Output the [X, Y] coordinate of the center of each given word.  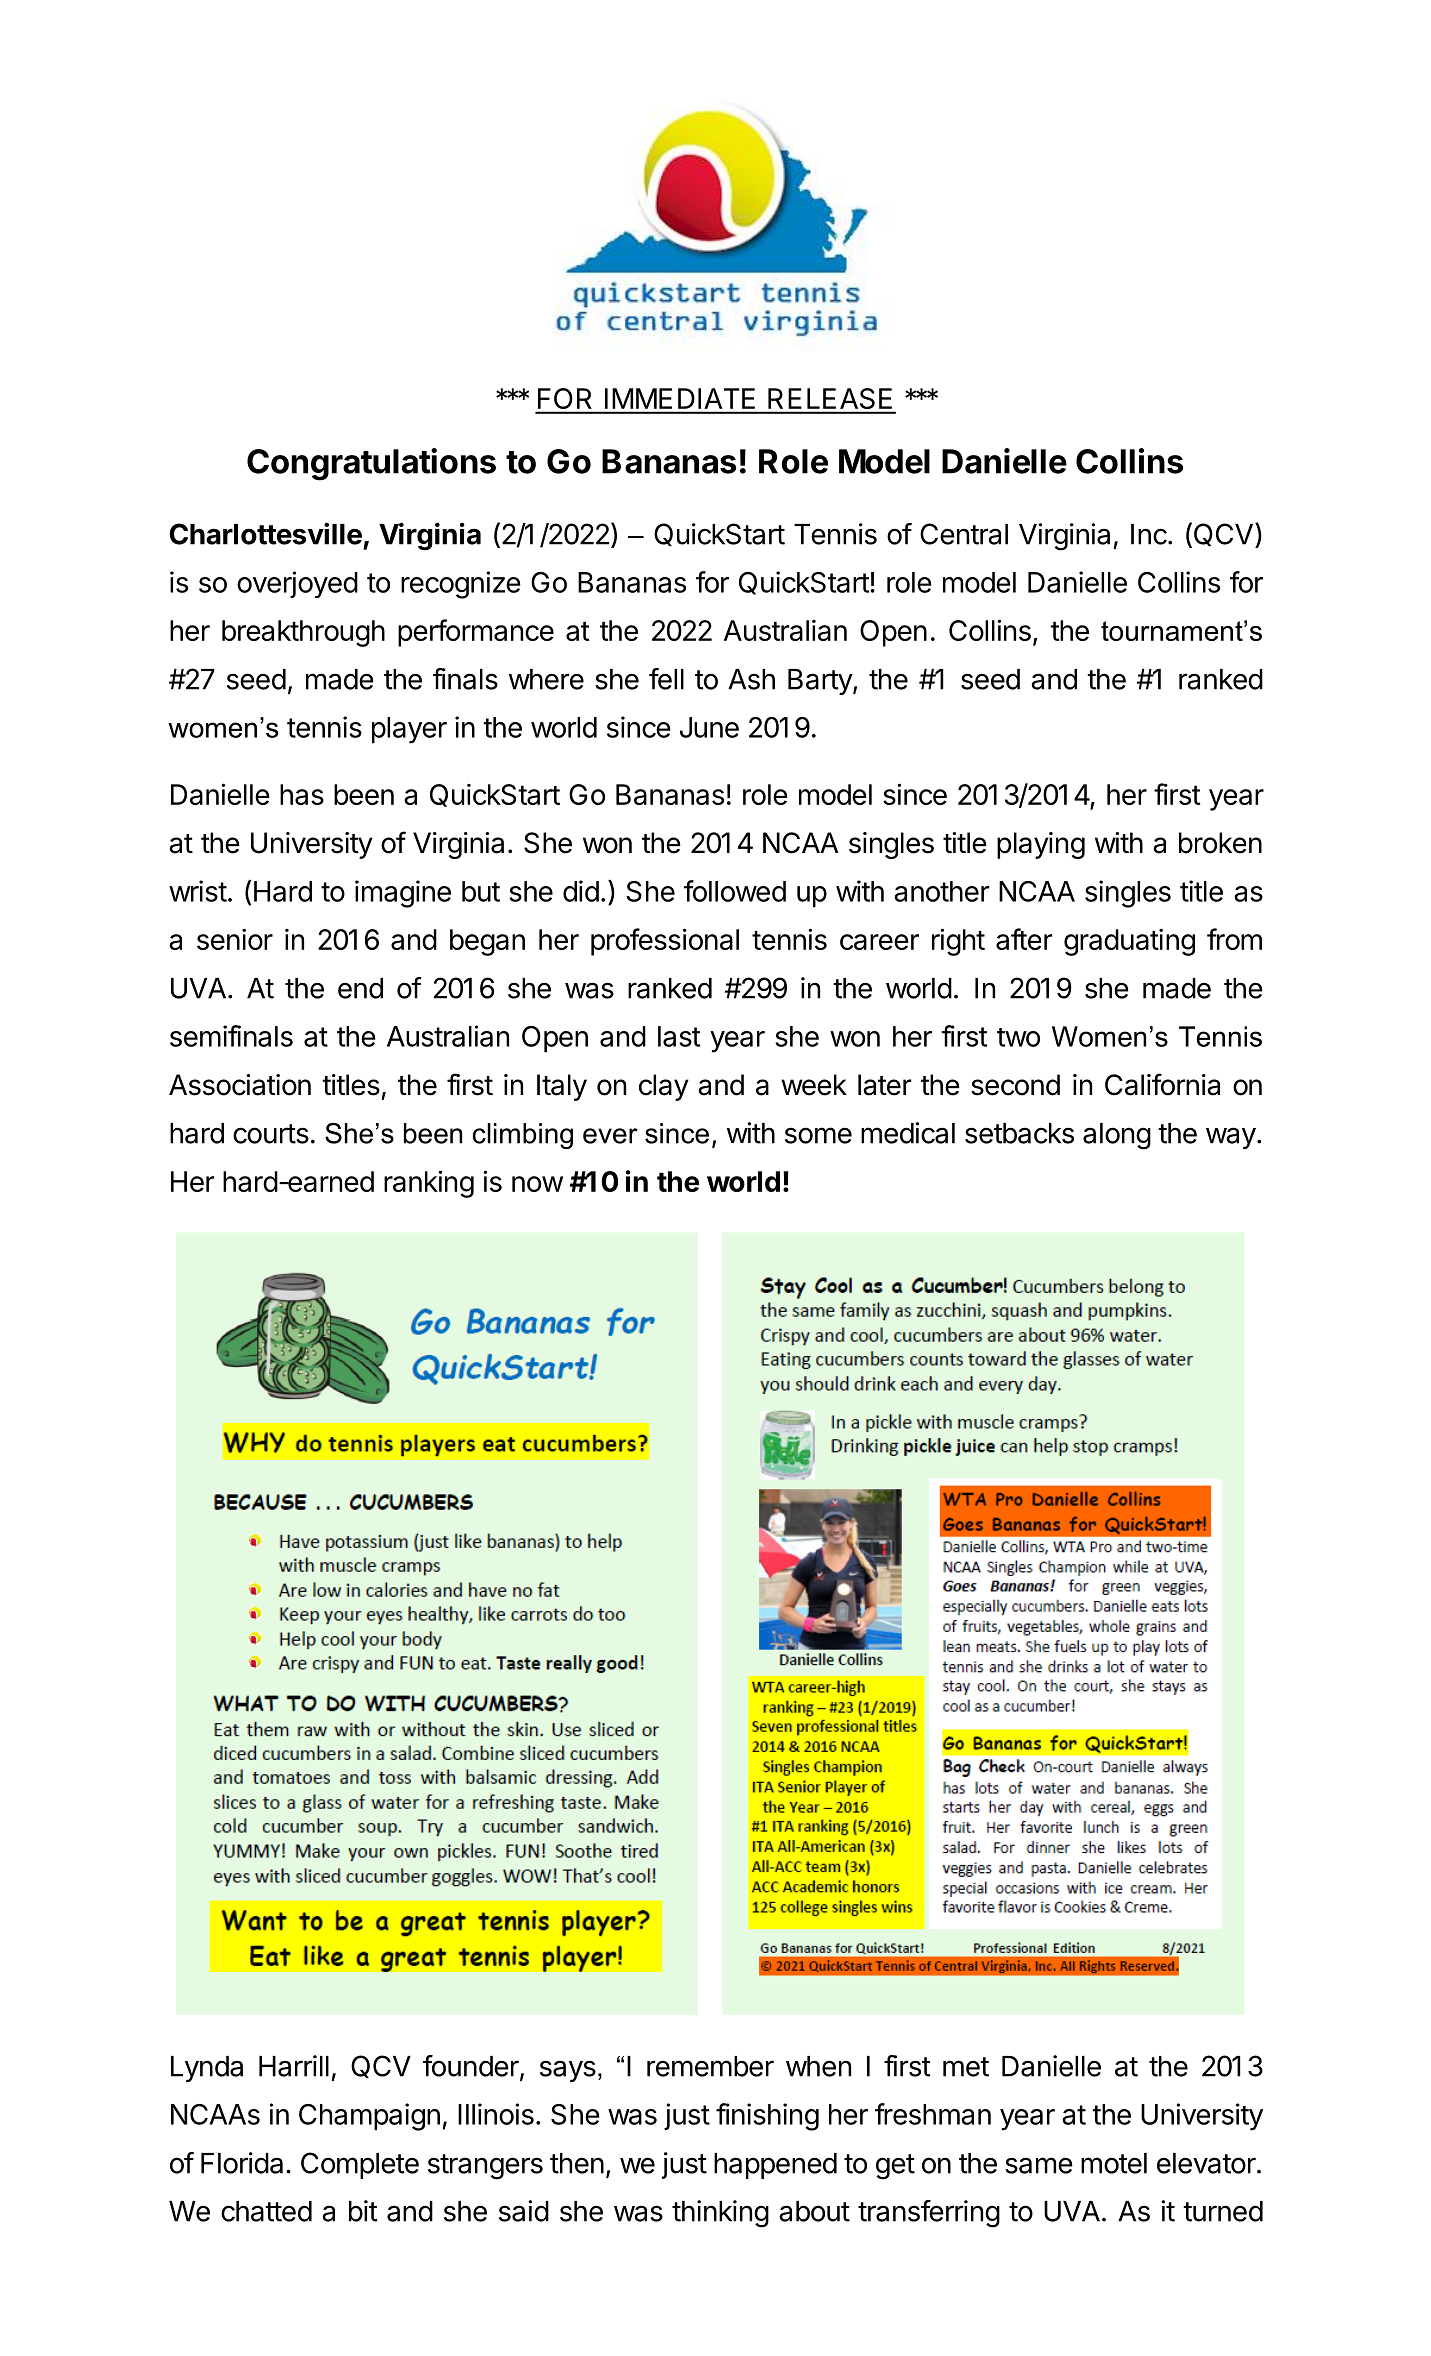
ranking [429, 1184]
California [1162, 1084]
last [679, 1036]
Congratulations [371, 464]
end [360, 988]
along [1117, 1136]
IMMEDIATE [680, 398]
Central [964, 534]
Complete [360, 2165]
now [537, 1184]
